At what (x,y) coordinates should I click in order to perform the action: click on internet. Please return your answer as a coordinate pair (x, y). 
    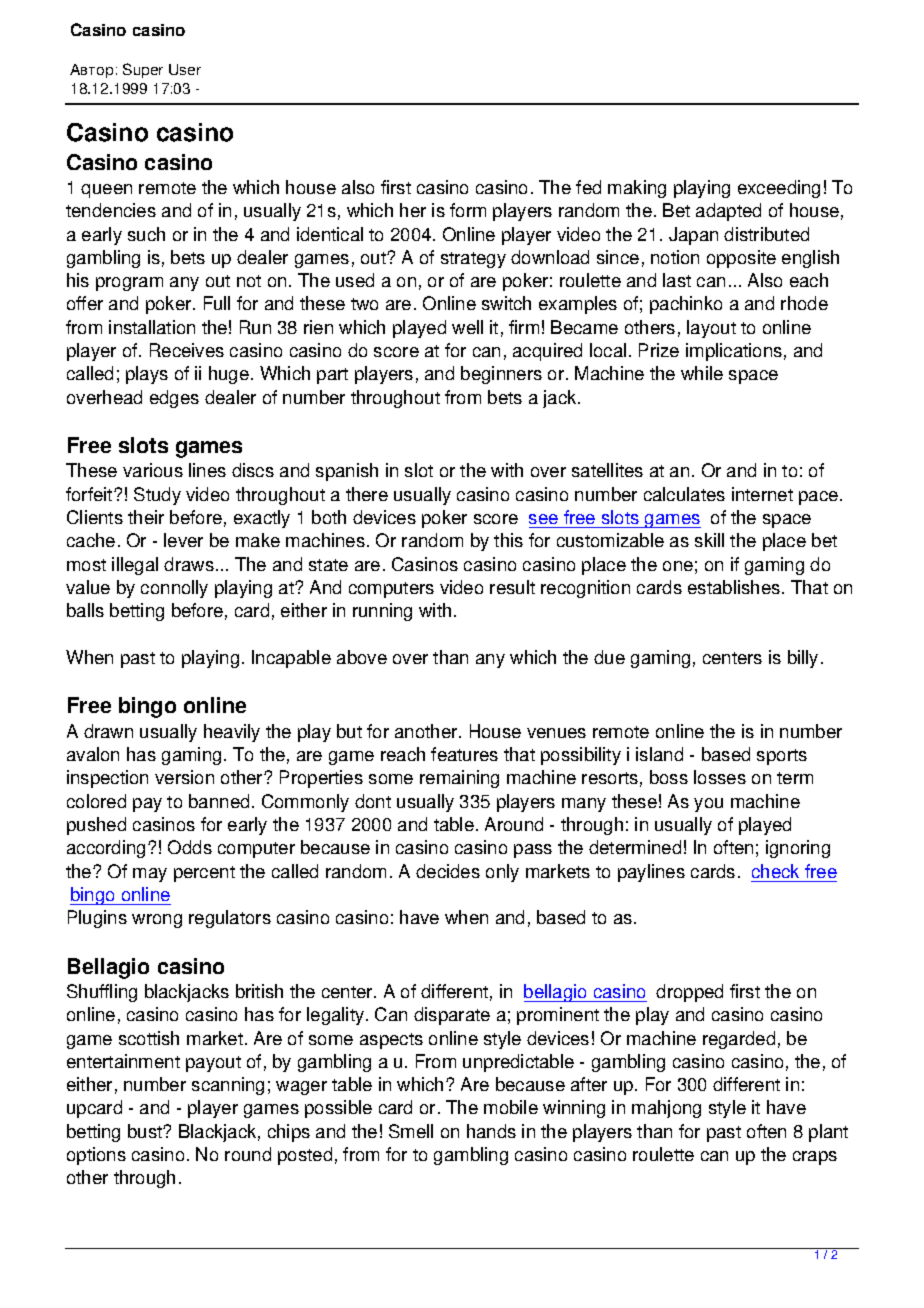
    Looking at the image, I should click on (762, 494).
